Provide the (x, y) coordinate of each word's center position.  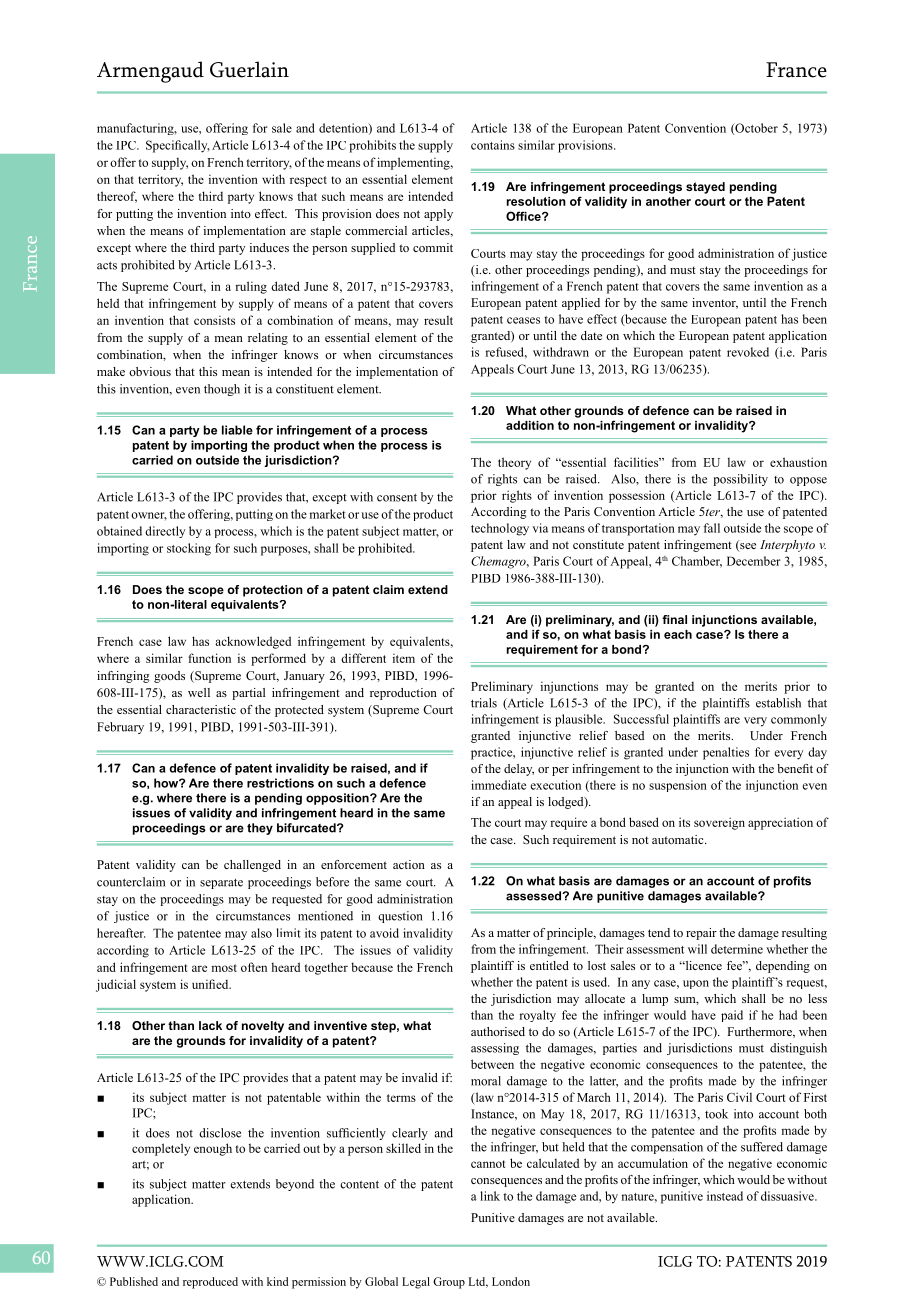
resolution (536, 201)
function (209, 658)
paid (732, 1016)
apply (438, 215)
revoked (748, 352)
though (222, 390)
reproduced (210, 1283)
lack (210, 1025)
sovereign (719, 823)
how (167, 783)
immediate (498, 785)
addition (530, 425)
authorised (498, 1031)
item (404, 658)
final (674, 619)
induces (269, 247)
